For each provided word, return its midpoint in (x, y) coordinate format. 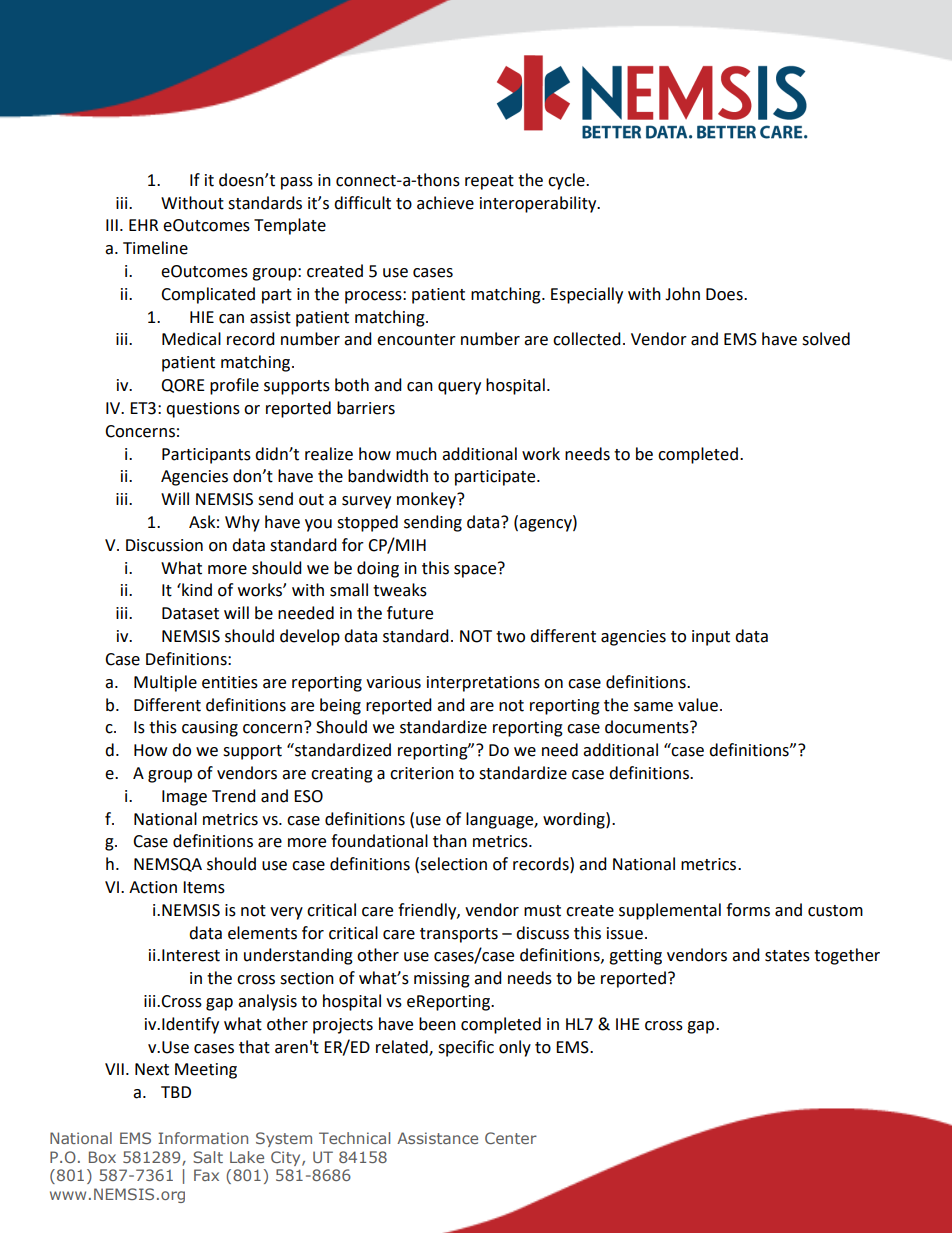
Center (511, 1138)
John (682, 294)
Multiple (165, 683)
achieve (445, 203)
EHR (143, 225)
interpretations (483, 684)
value (698, 705)
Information (203, 1138)
